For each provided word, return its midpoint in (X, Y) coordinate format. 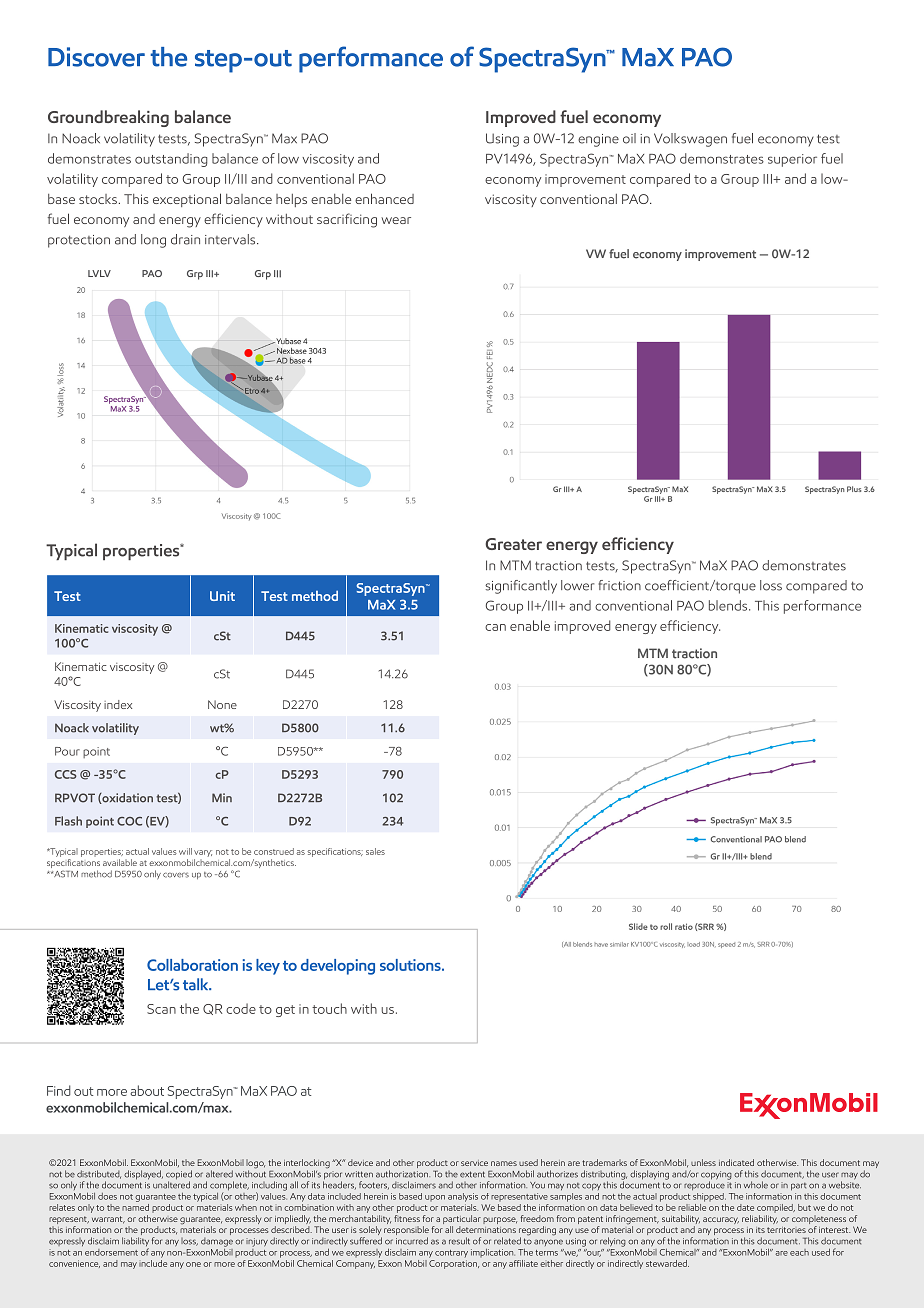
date (745, 1207)
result (459, 1241)
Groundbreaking (108, 118)
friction (619, 585)
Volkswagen (690, 140)
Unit (222, 596)
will (185, 851)
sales (375, 851)
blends (729, 605)
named (135, 1206)
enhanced (384, 198)
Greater (513, 544)
